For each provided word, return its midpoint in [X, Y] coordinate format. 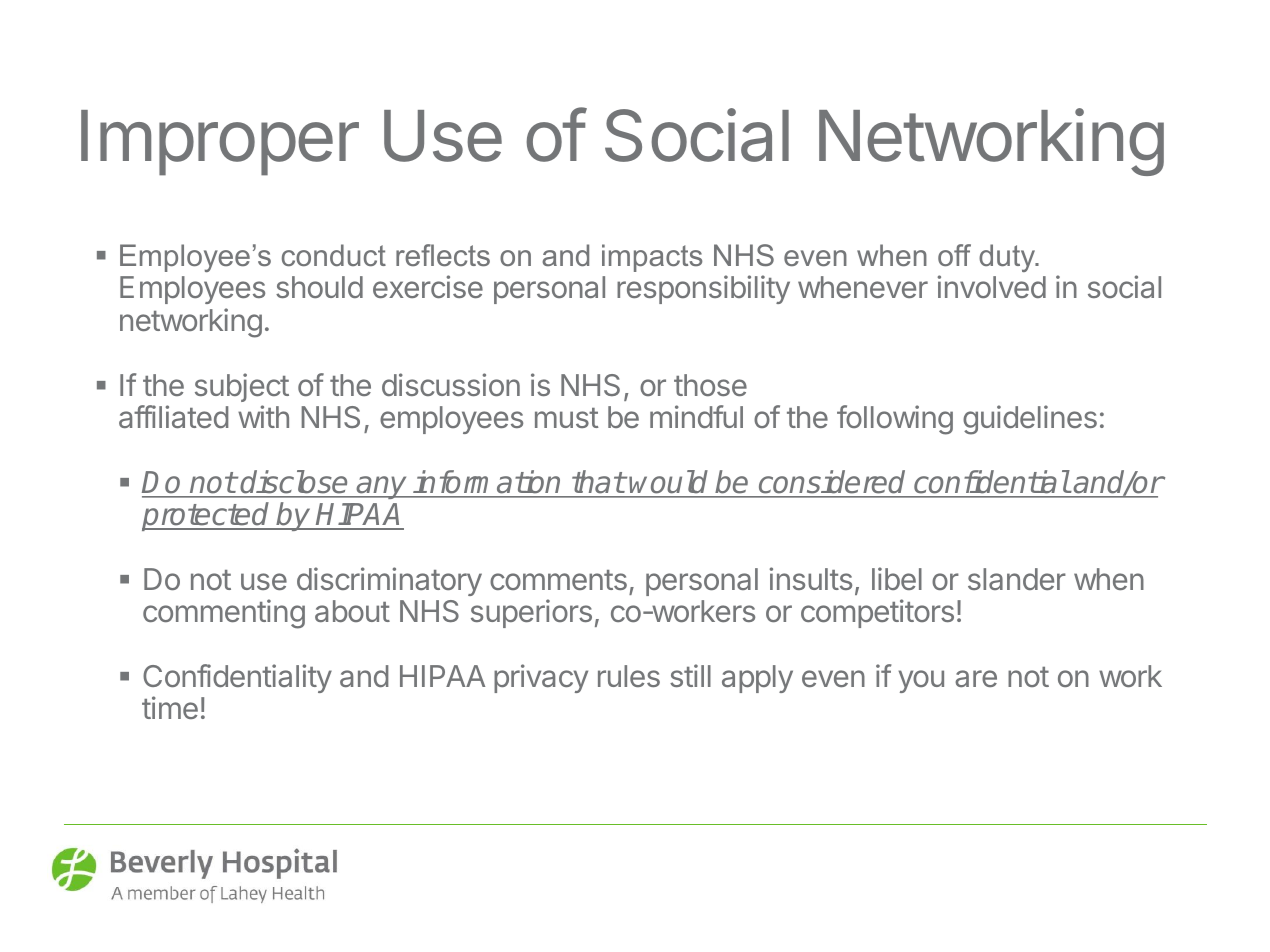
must [567, 418]
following [895, 420]
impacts [652, 258]
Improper [220, 143]
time [170, 707]
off [954, 255]
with [263, 416]
